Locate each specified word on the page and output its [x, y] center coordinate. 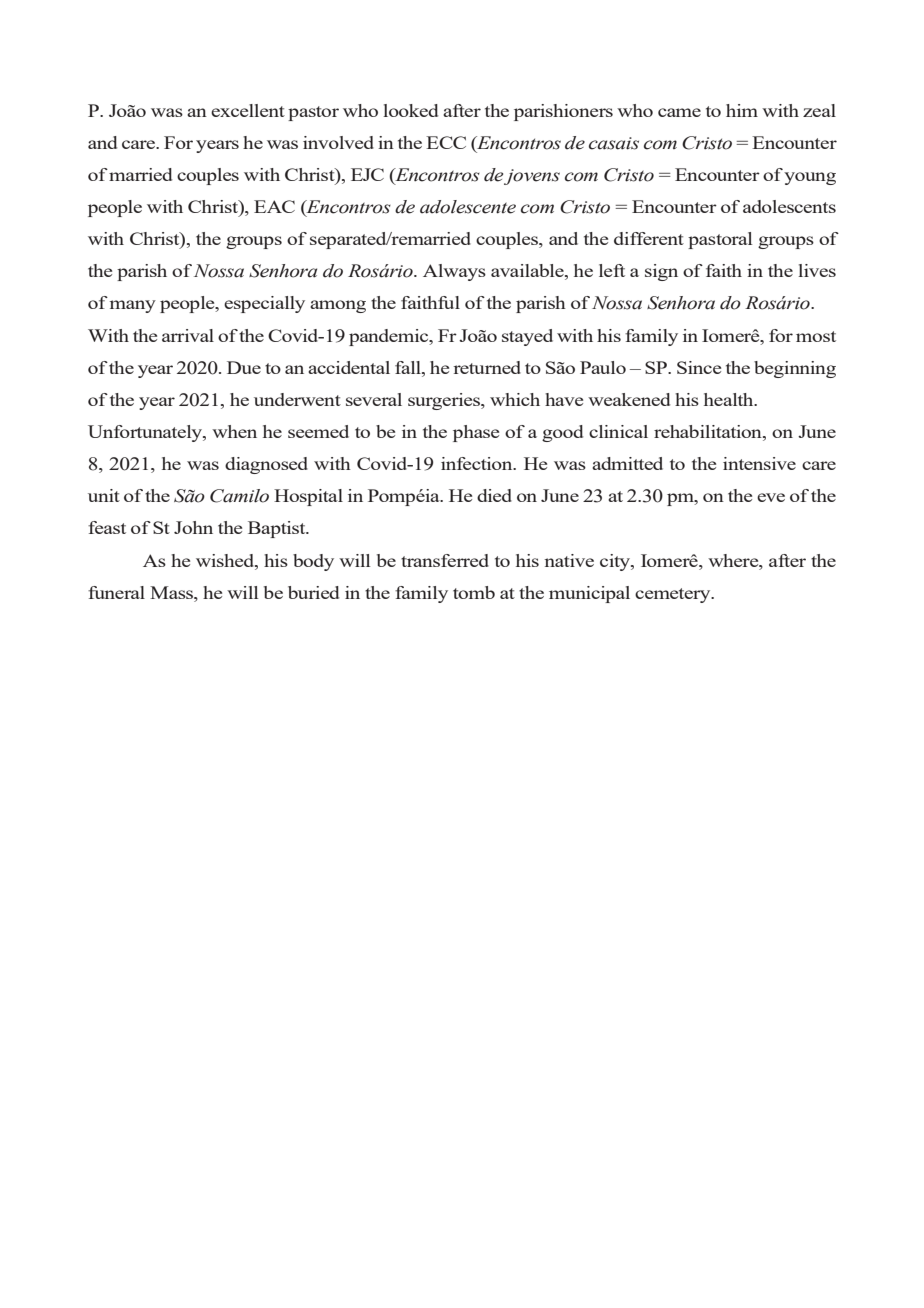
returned [487, 367]
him [742, 110]
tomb [474, 592]
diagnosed [266, 465]
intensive [759, 463]
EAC [274, 206]
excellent [248, 110]
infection [478, 463]
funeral [116, 592]
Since [699, 367]
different [649, 238]
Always [454, 272]
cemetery [674, 595]
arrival [188, 335]
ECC [446, 142]
